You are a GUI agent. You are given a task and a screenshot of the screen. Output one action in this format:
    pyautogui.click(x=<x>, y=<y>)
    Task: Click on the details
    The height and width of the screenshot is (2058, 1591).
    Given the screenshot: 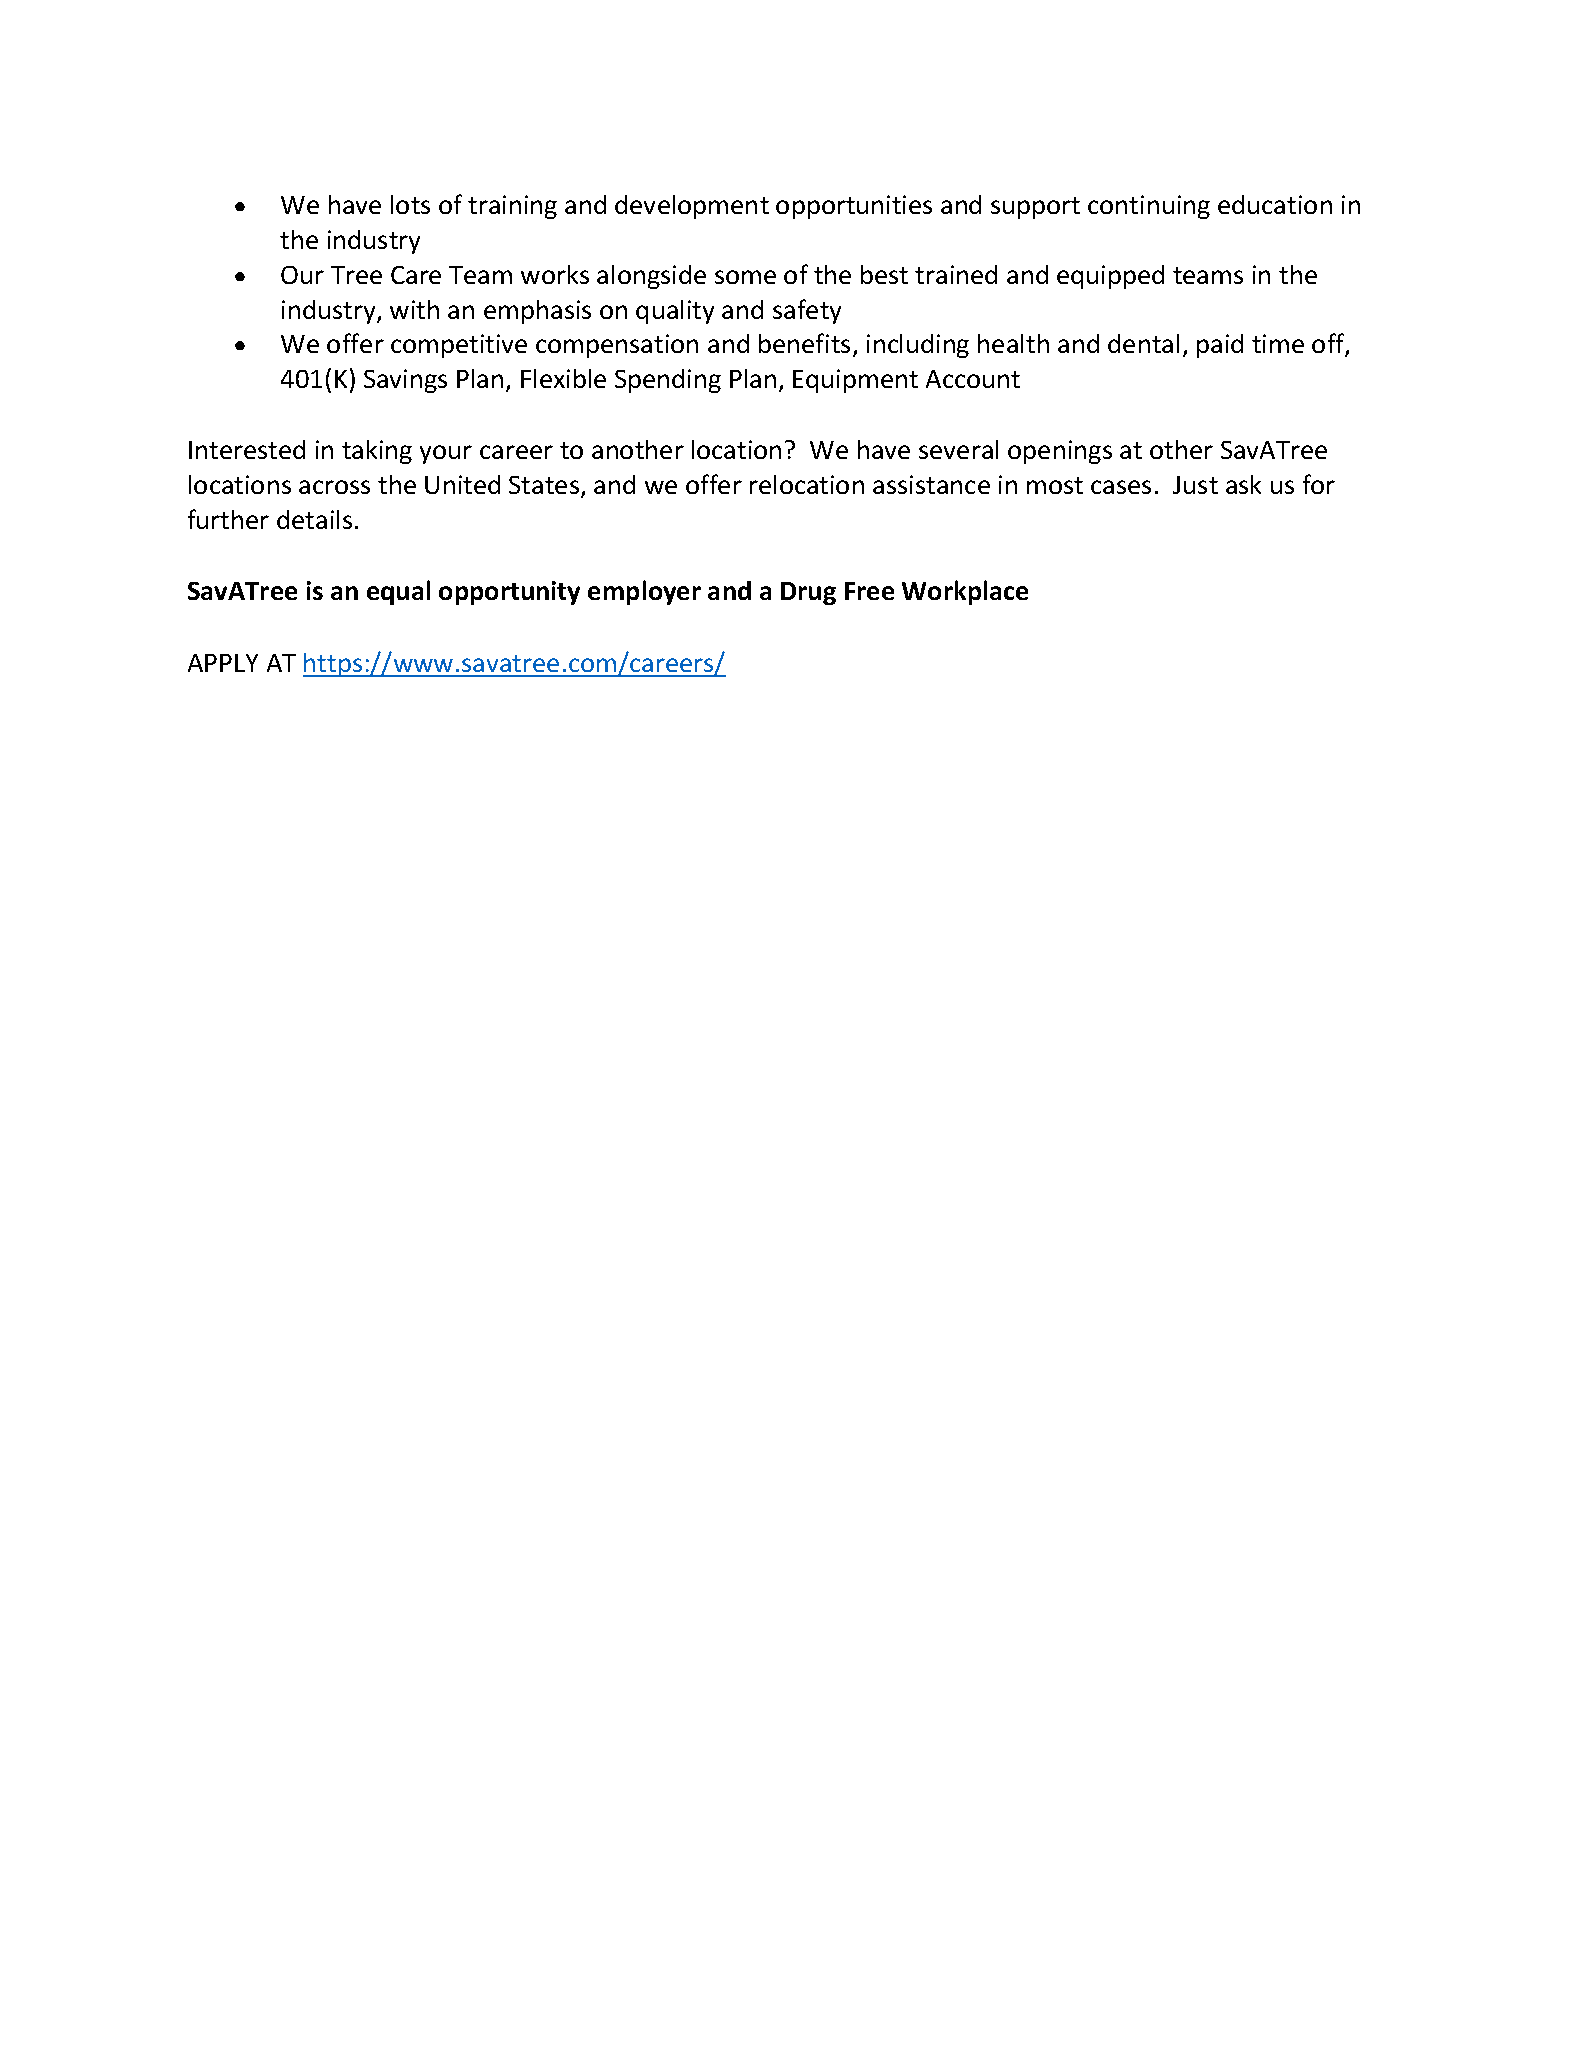 What is the action you would take?
    pyautogui.click(x=314, y=519)
